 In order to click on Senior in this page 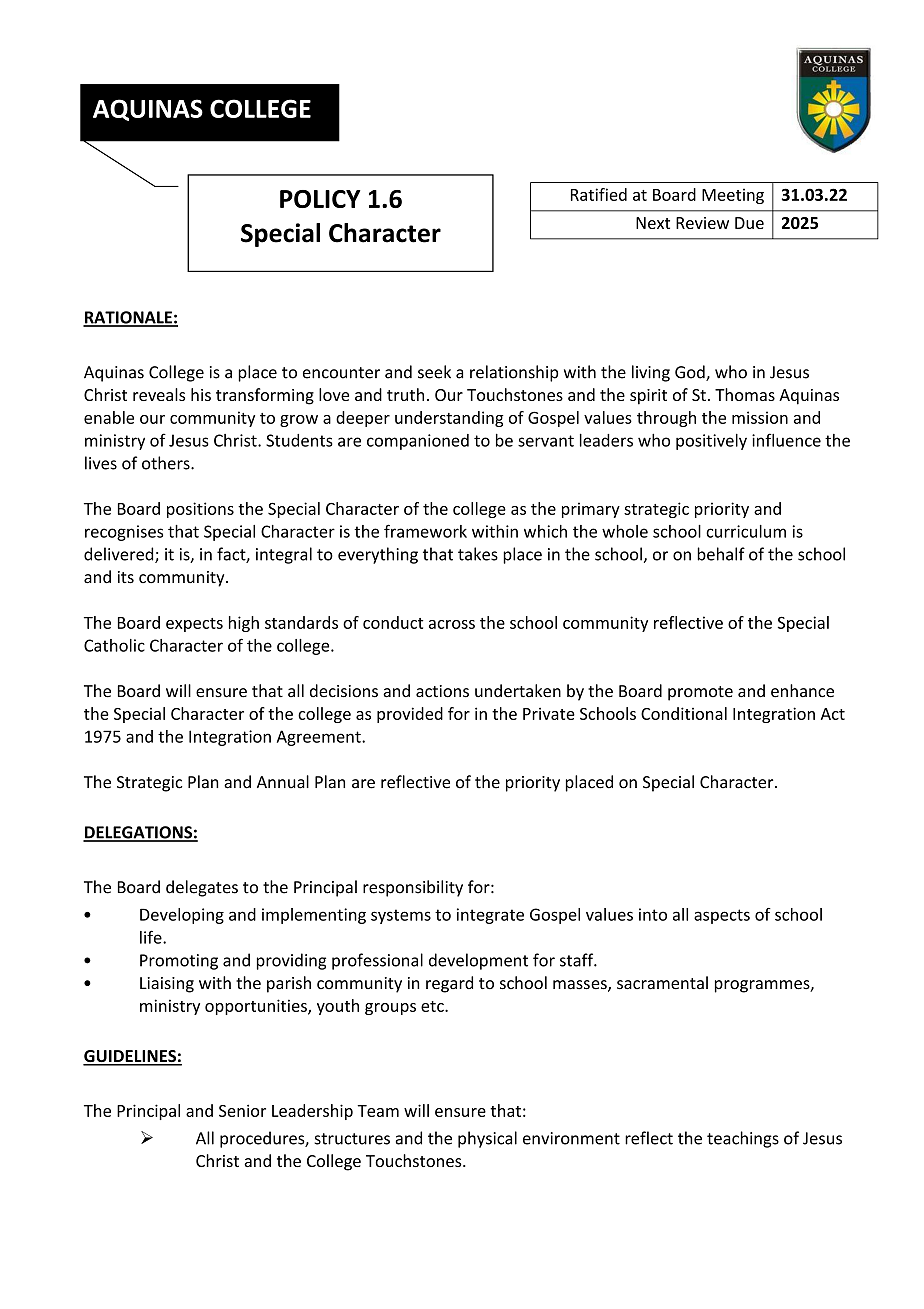, I will do `click(242, 1110)`.
